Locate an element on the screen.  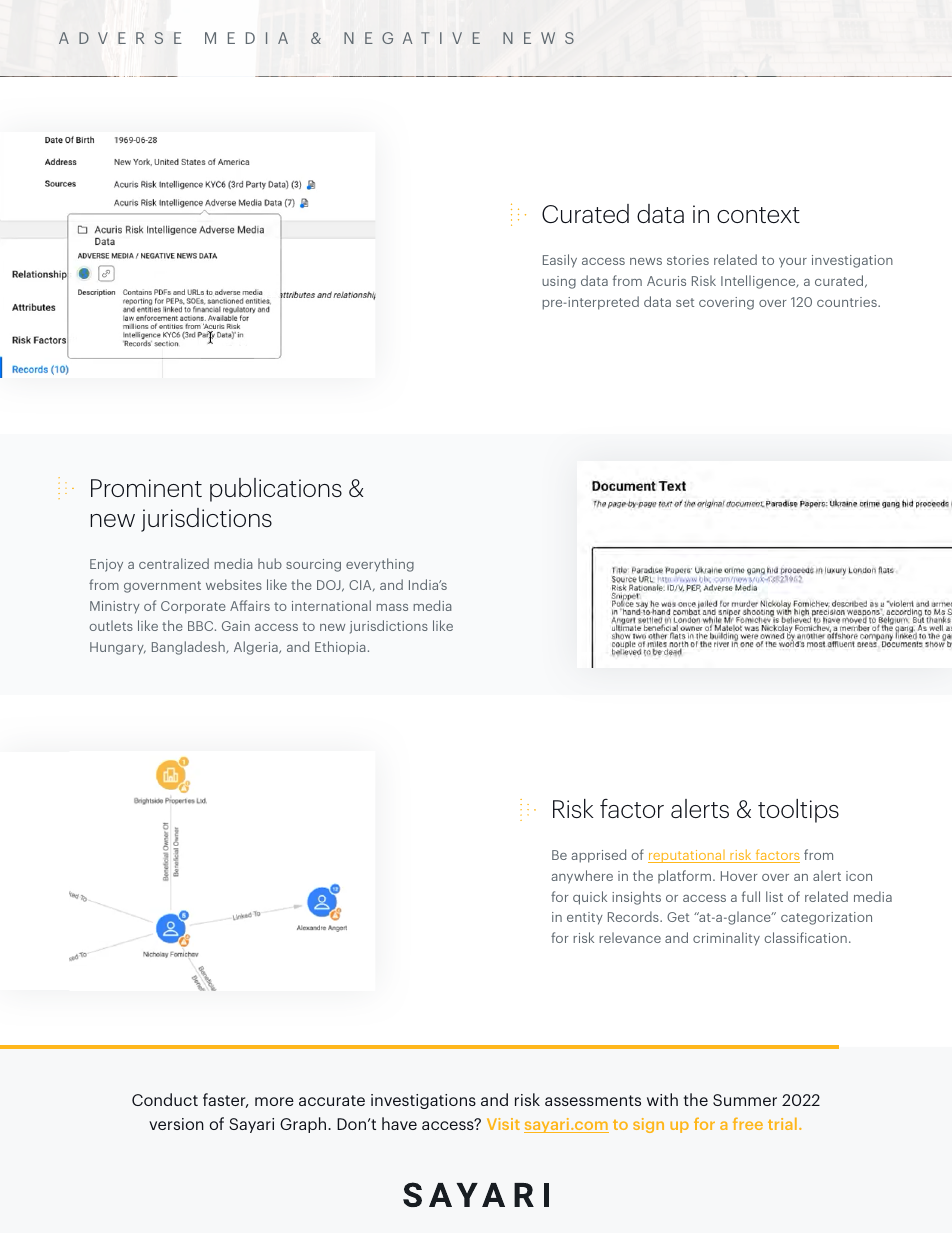
using is located at coordinates (559, 282).
